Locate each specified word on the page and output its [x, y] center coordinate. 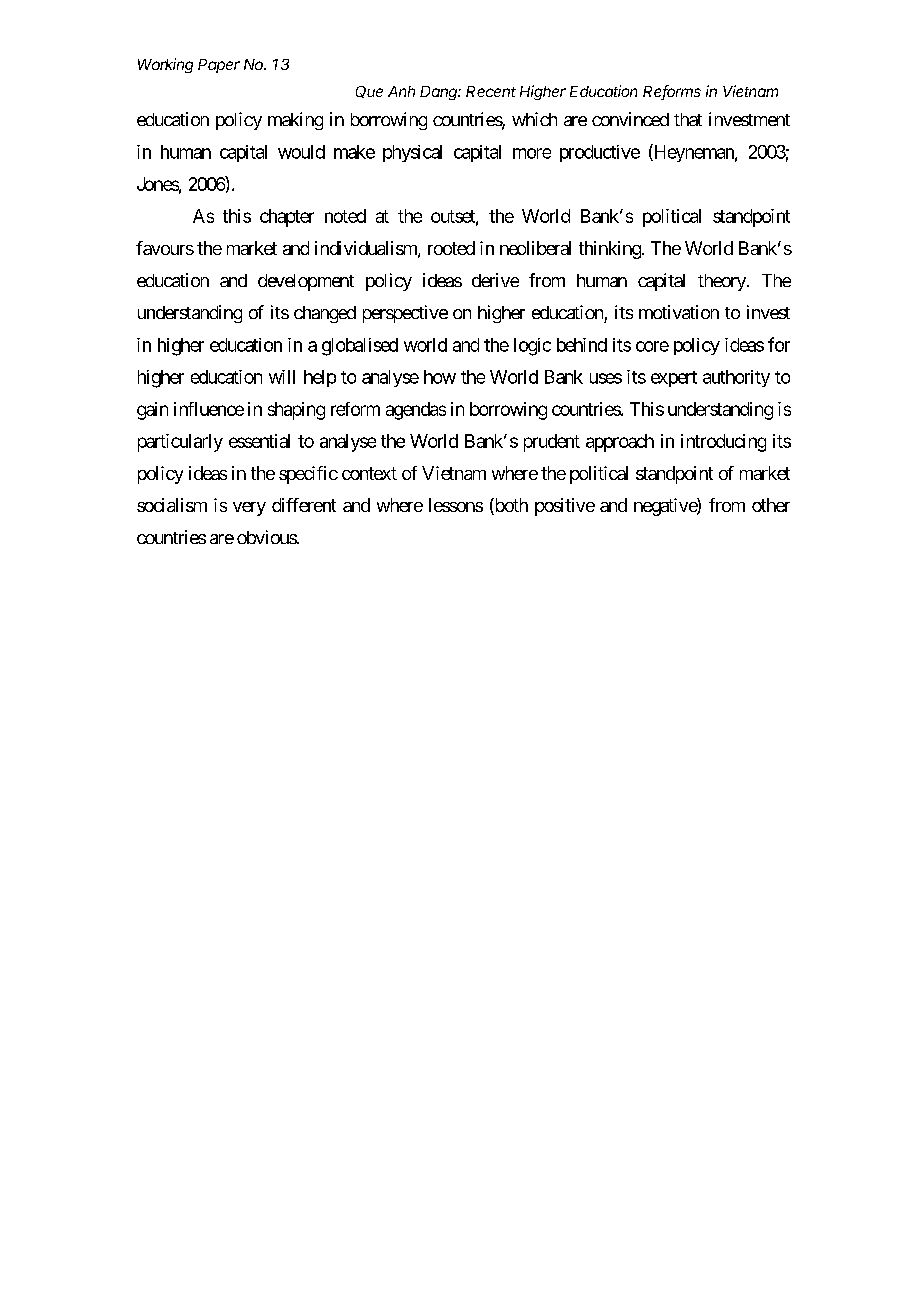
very [249, 509]
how [440, 377]
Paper [219, 66]
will [282, 377]
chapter [287, 218]
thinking [610, 250]
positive [565, 507]
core [652, 346]
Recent [491, 91]
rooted [451, 248]
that [688, 119]
